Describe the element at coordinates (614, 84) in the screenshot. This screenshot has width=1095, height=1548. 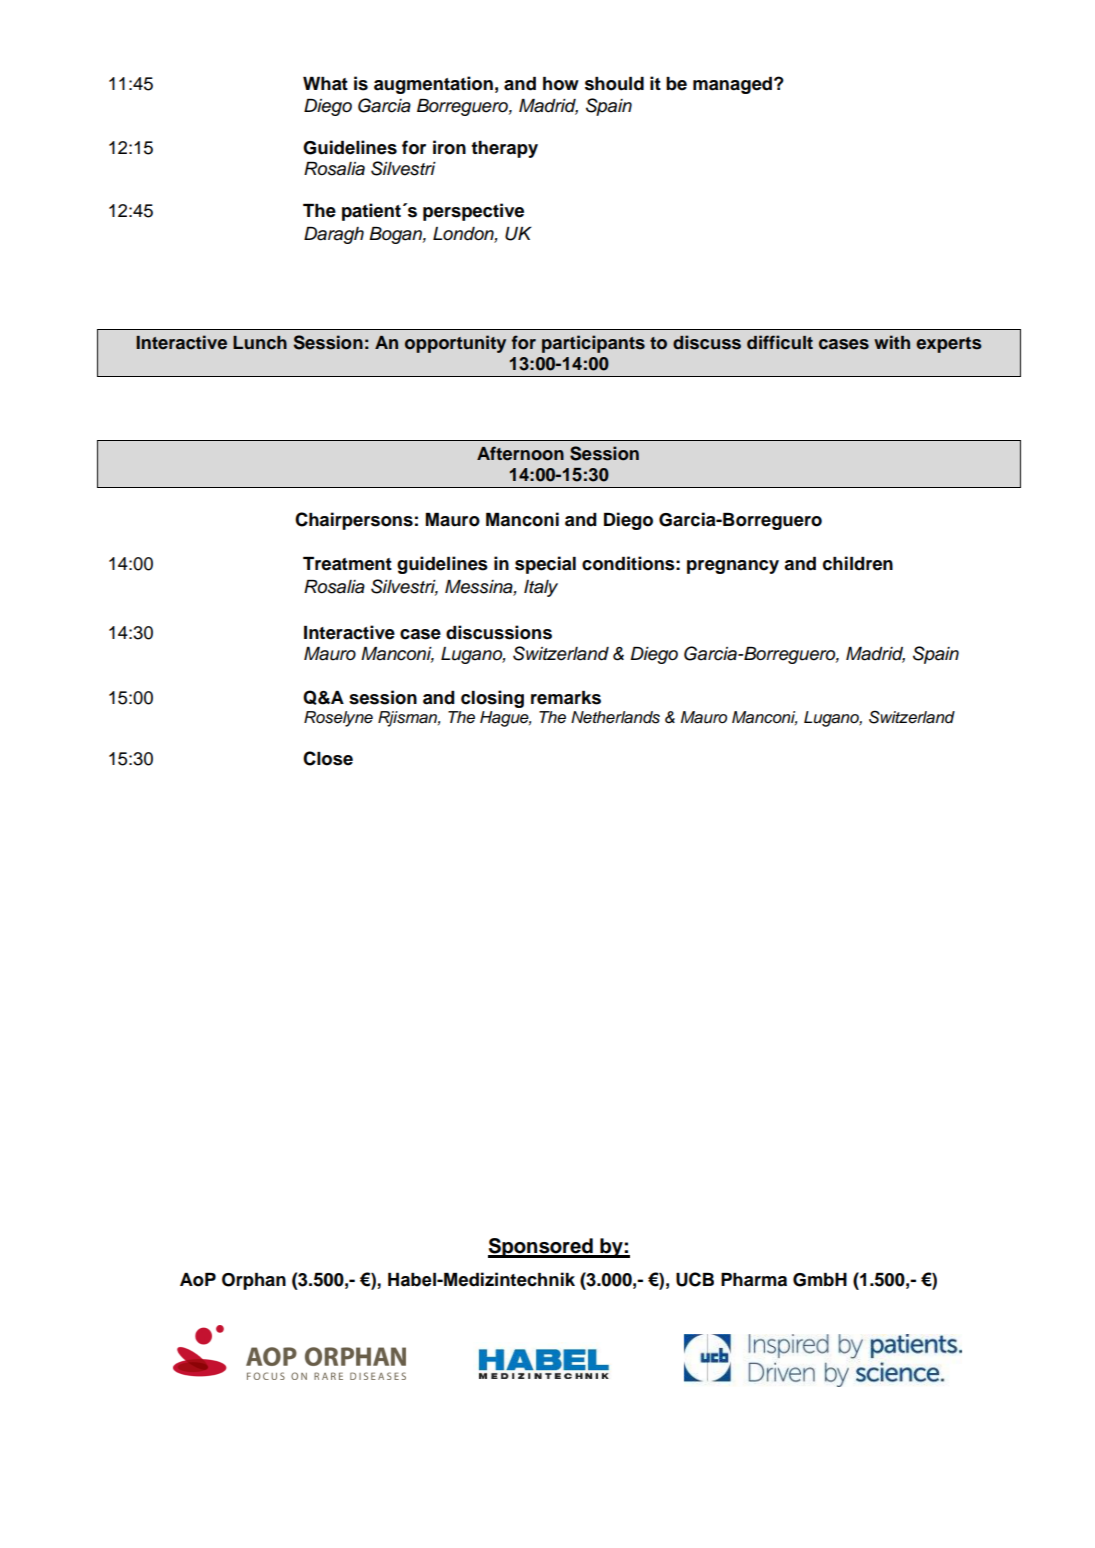
I see `should` at that location.
